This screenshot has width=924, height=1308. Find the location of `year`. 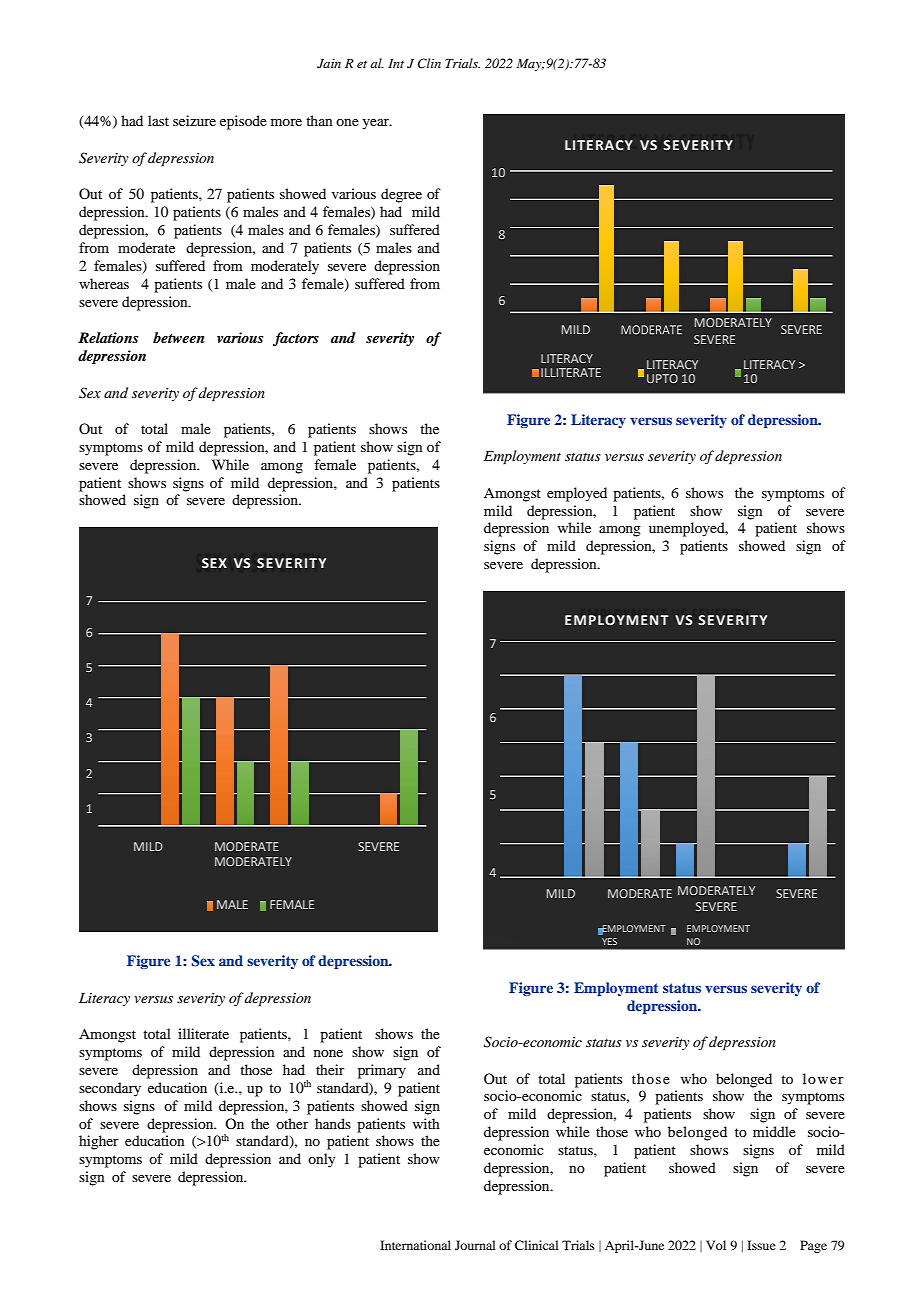

year is located at coordinates (377, 124).
